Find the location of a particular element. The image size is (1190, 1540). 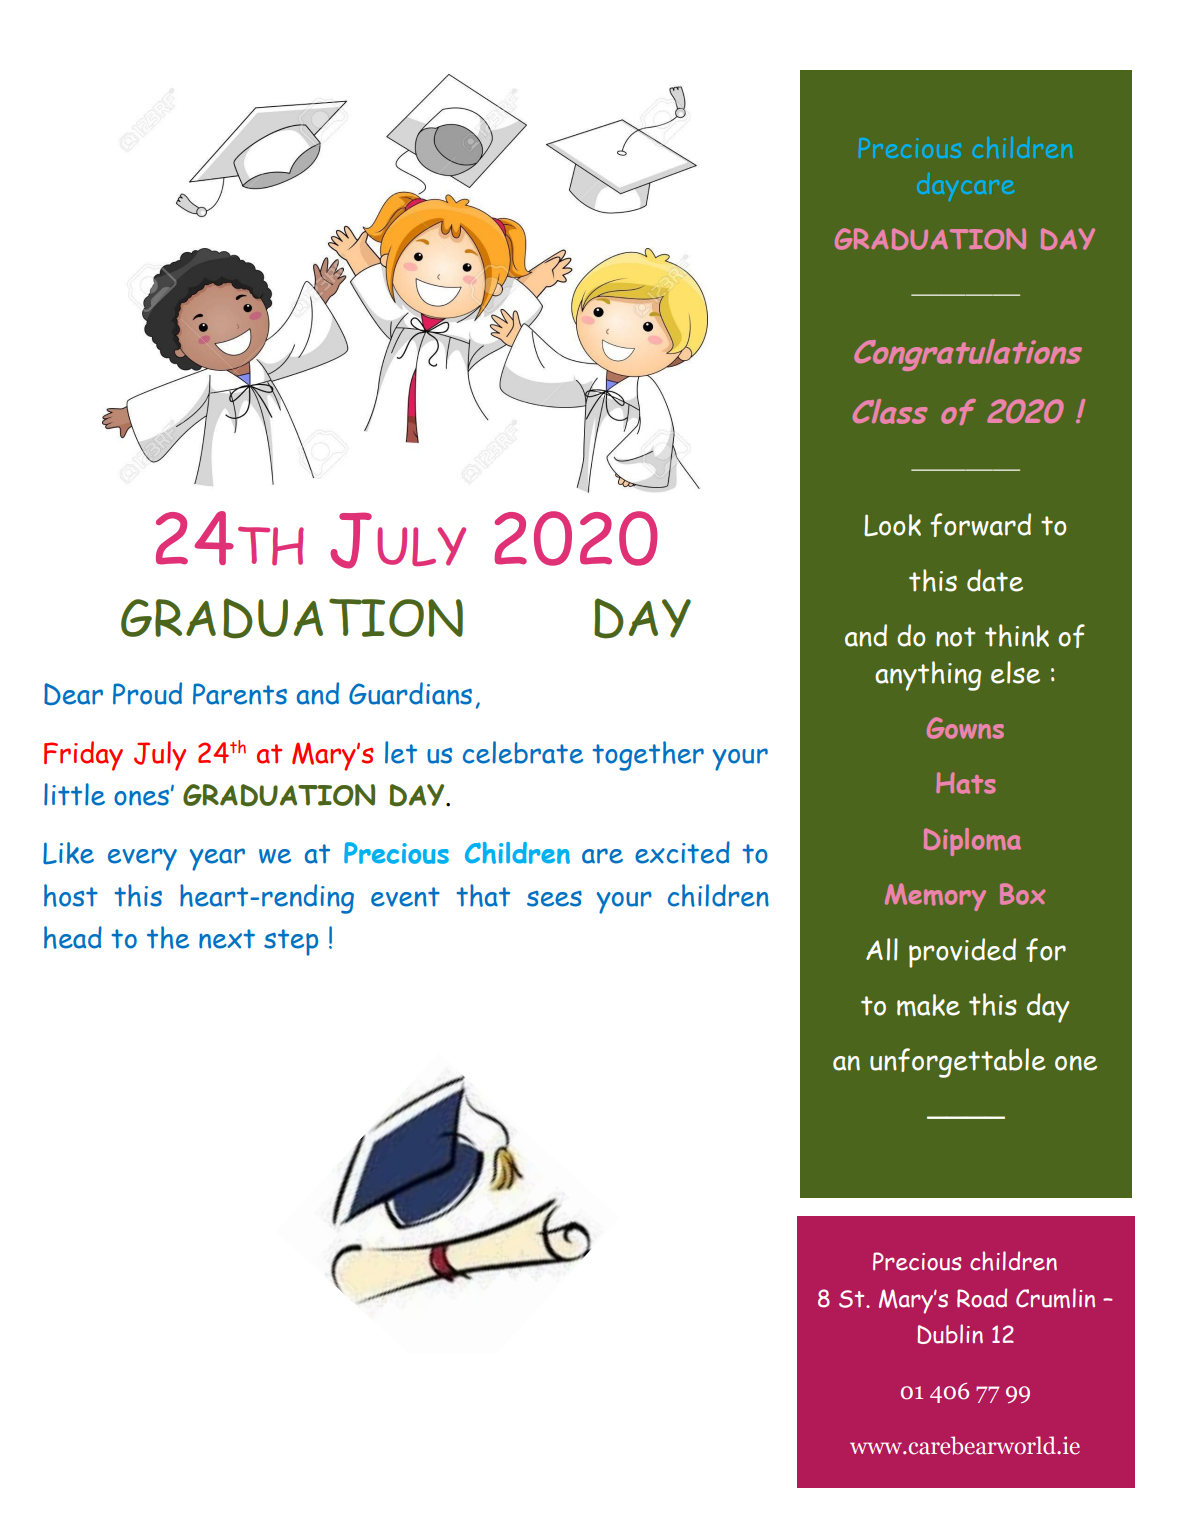

forward is located at coordinates (980, 525).
